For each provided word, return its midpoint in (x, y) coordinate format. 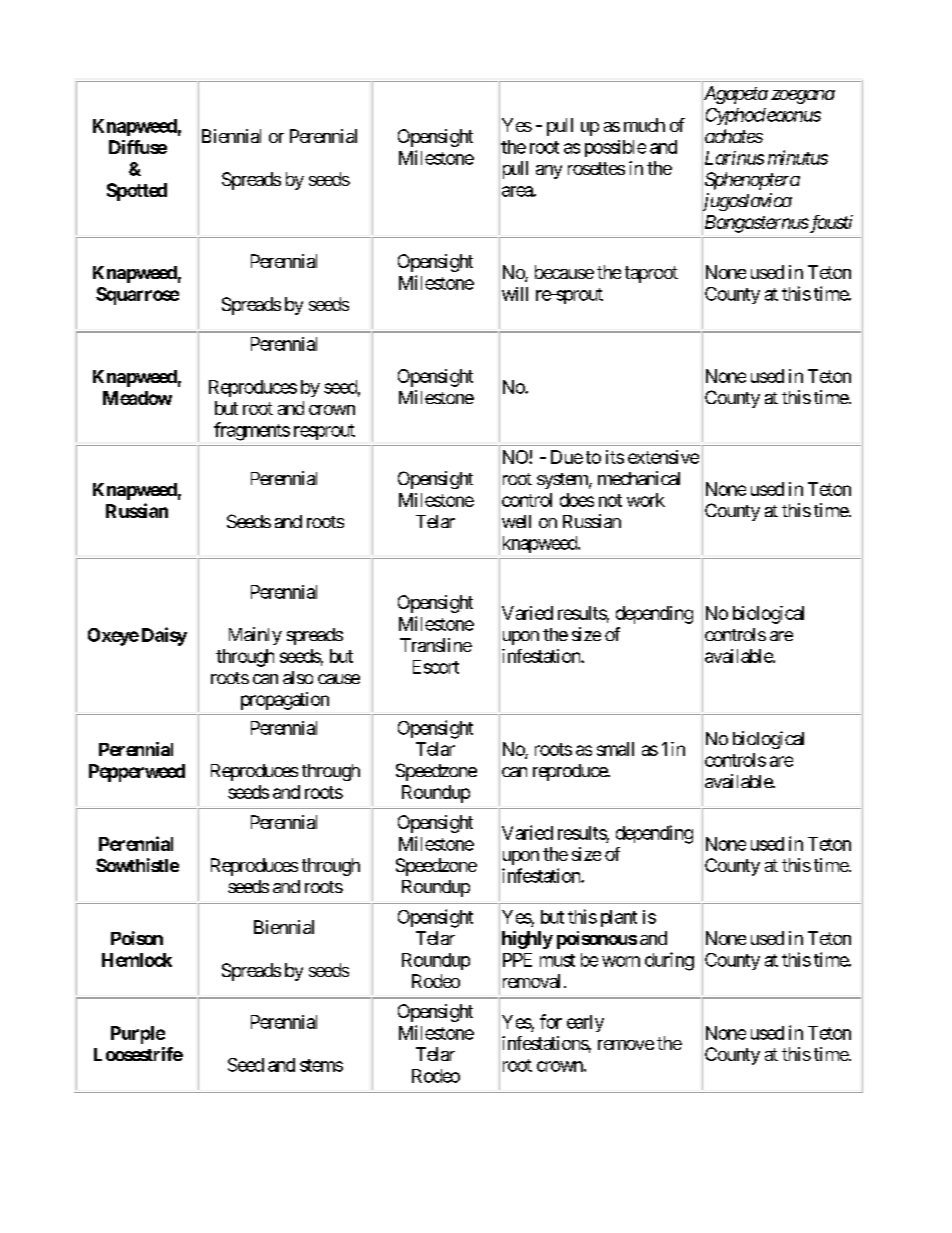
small (615, 749)
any (549, 172)
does (577, 500)
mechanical (639, 478)
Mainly (255, 636)
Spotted (137, 192)
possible (615, 148)
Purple (138, 1035)
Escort (436, 667)
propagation (285, 701)
